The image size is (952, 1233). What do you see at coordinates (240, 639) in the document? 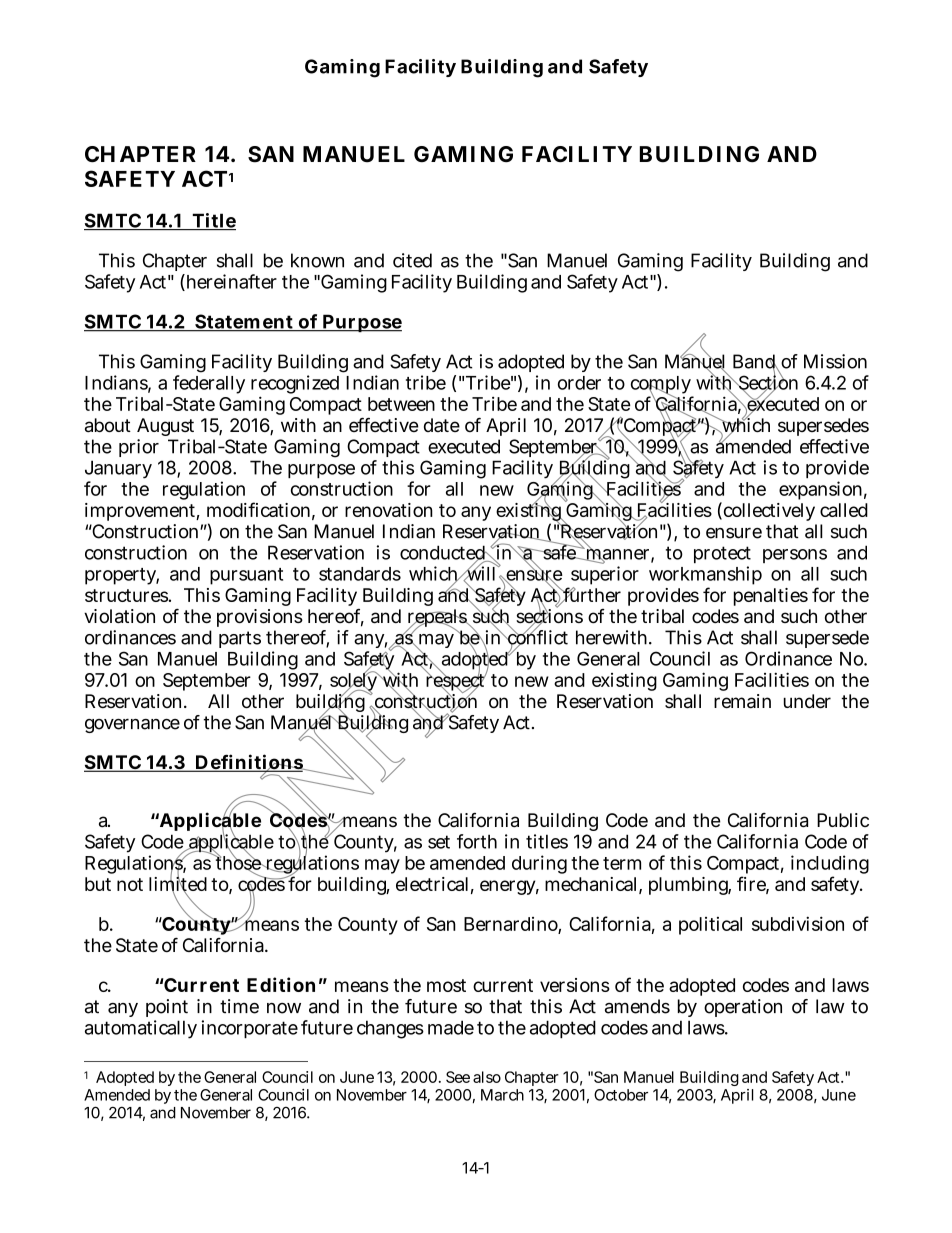
I see `parts` at bounding box center [240, 639].
